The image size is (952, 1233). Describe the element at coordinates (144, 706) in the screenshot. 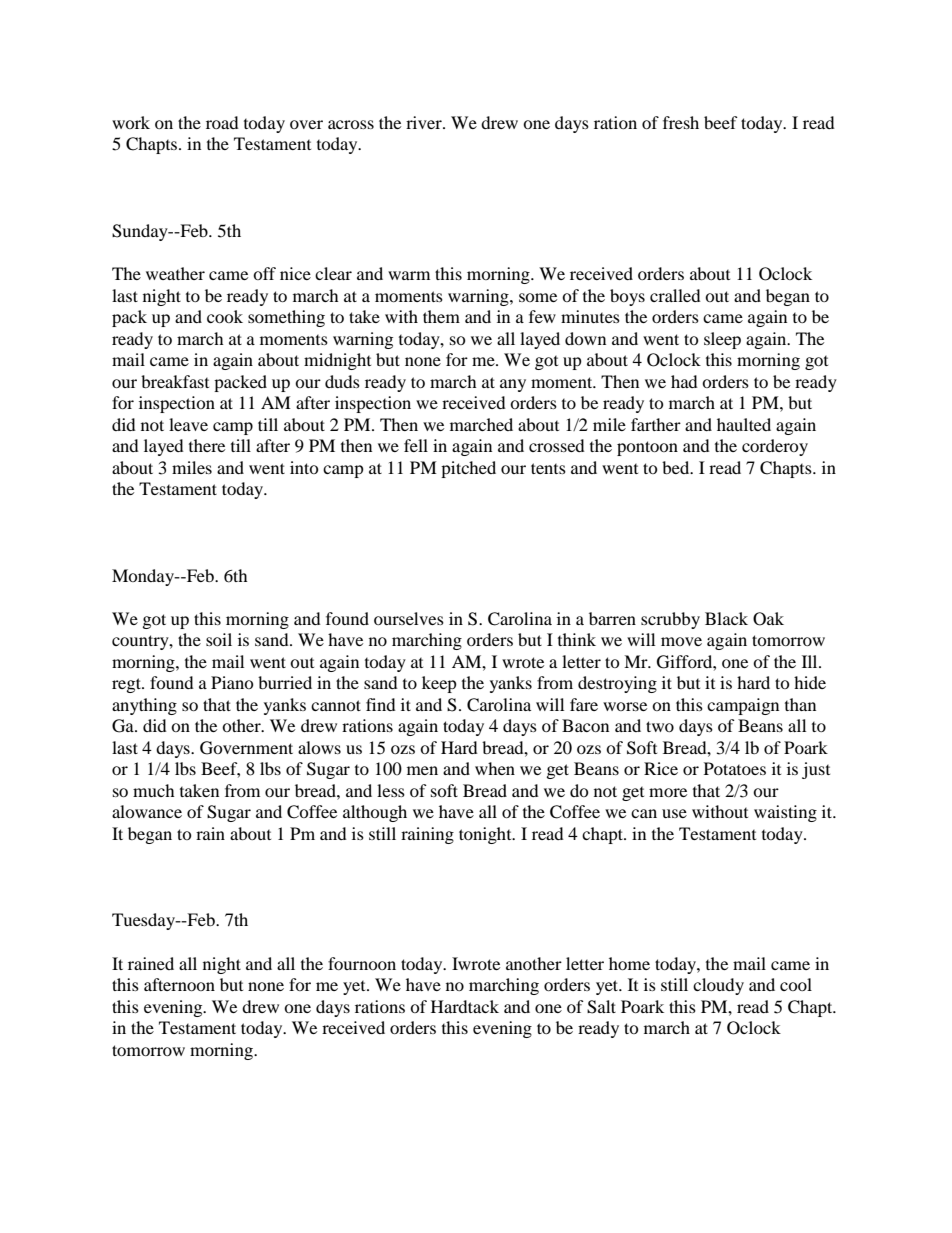

I see `anything` at that location.
